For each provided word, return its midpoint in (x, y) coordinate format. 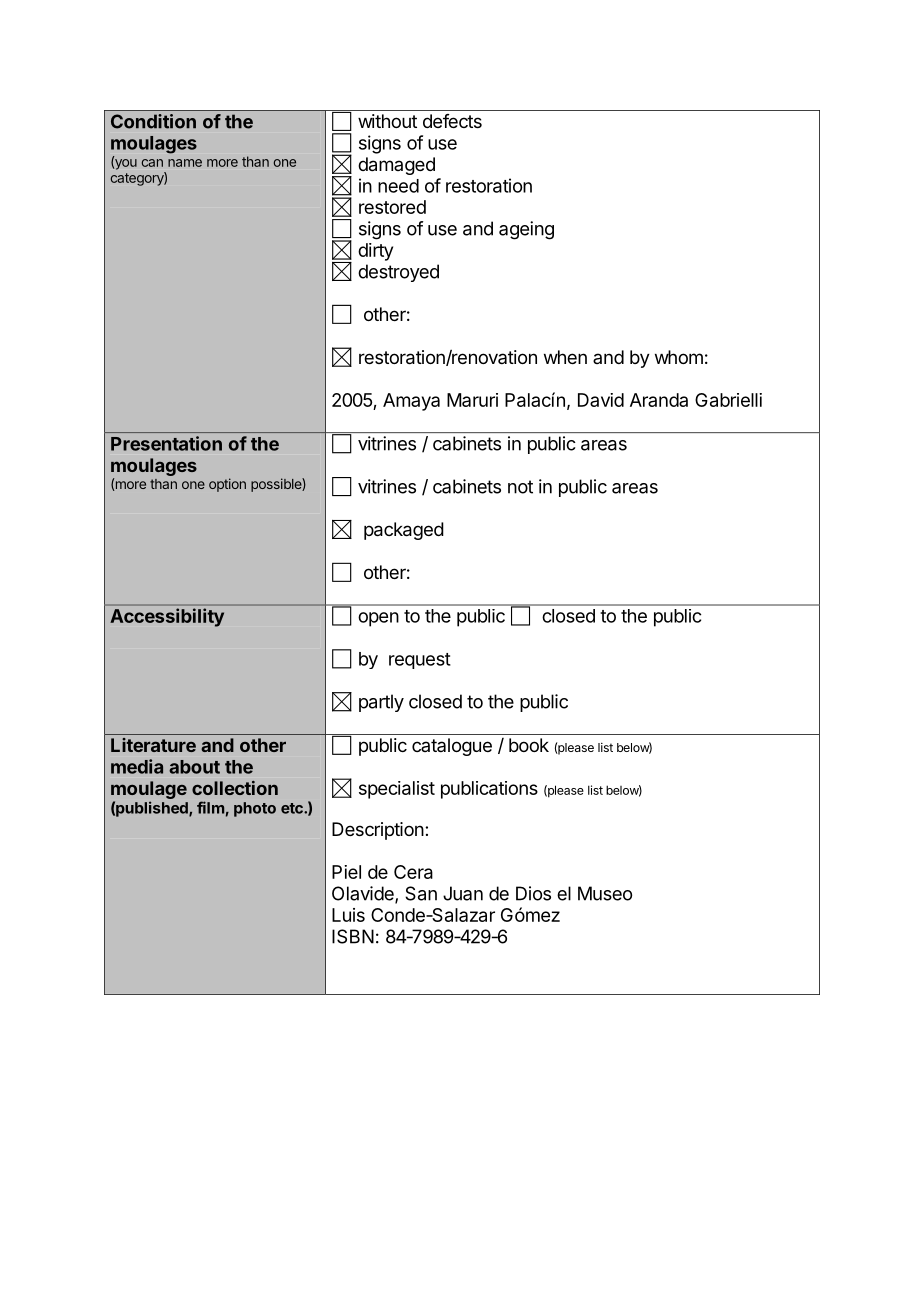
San (421, 893)
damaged (396, 166)
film (210, 807)
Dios (533, 893)
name (185, 163)
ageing (526, 230)
